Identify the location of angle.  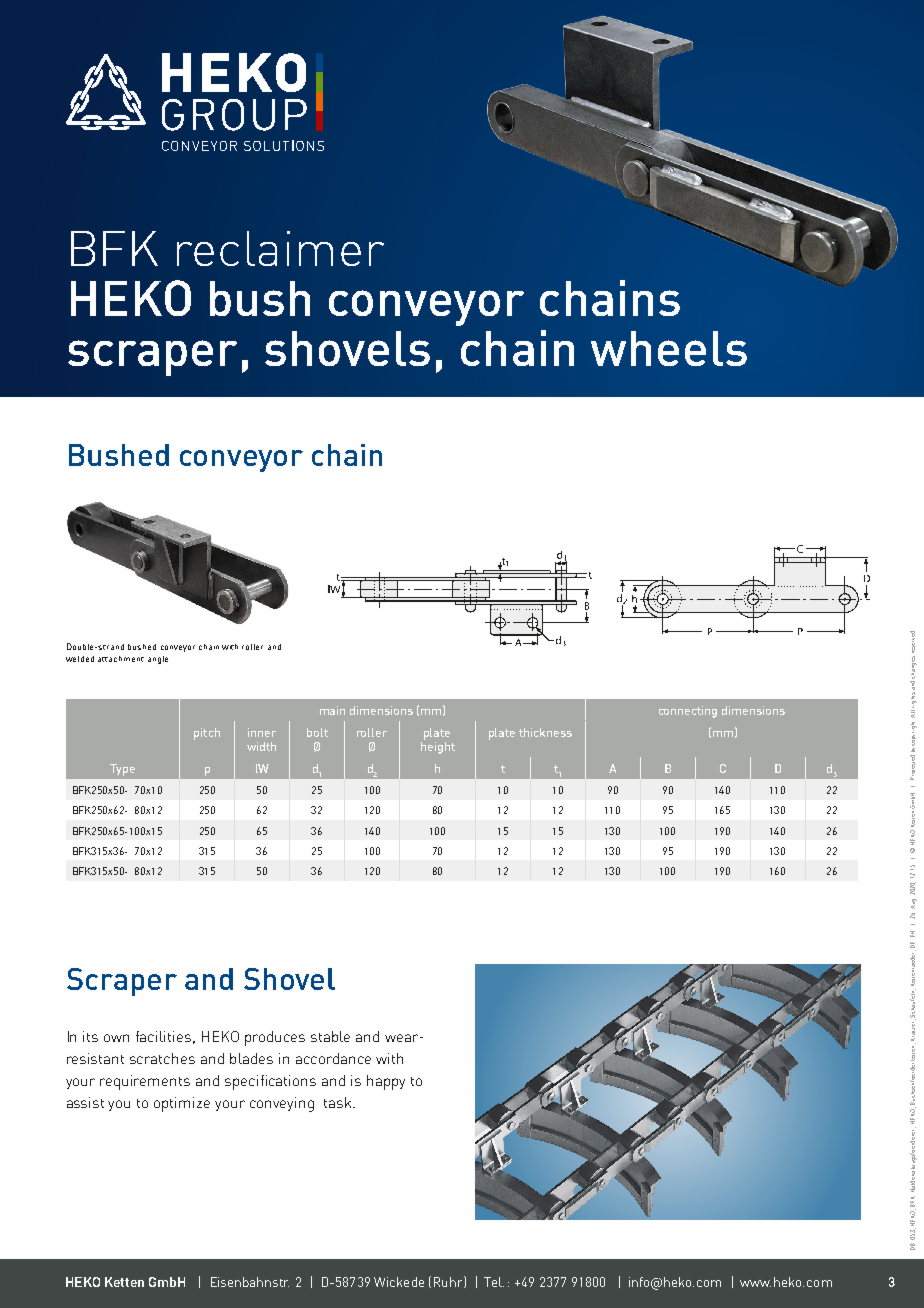
(158, 660).
